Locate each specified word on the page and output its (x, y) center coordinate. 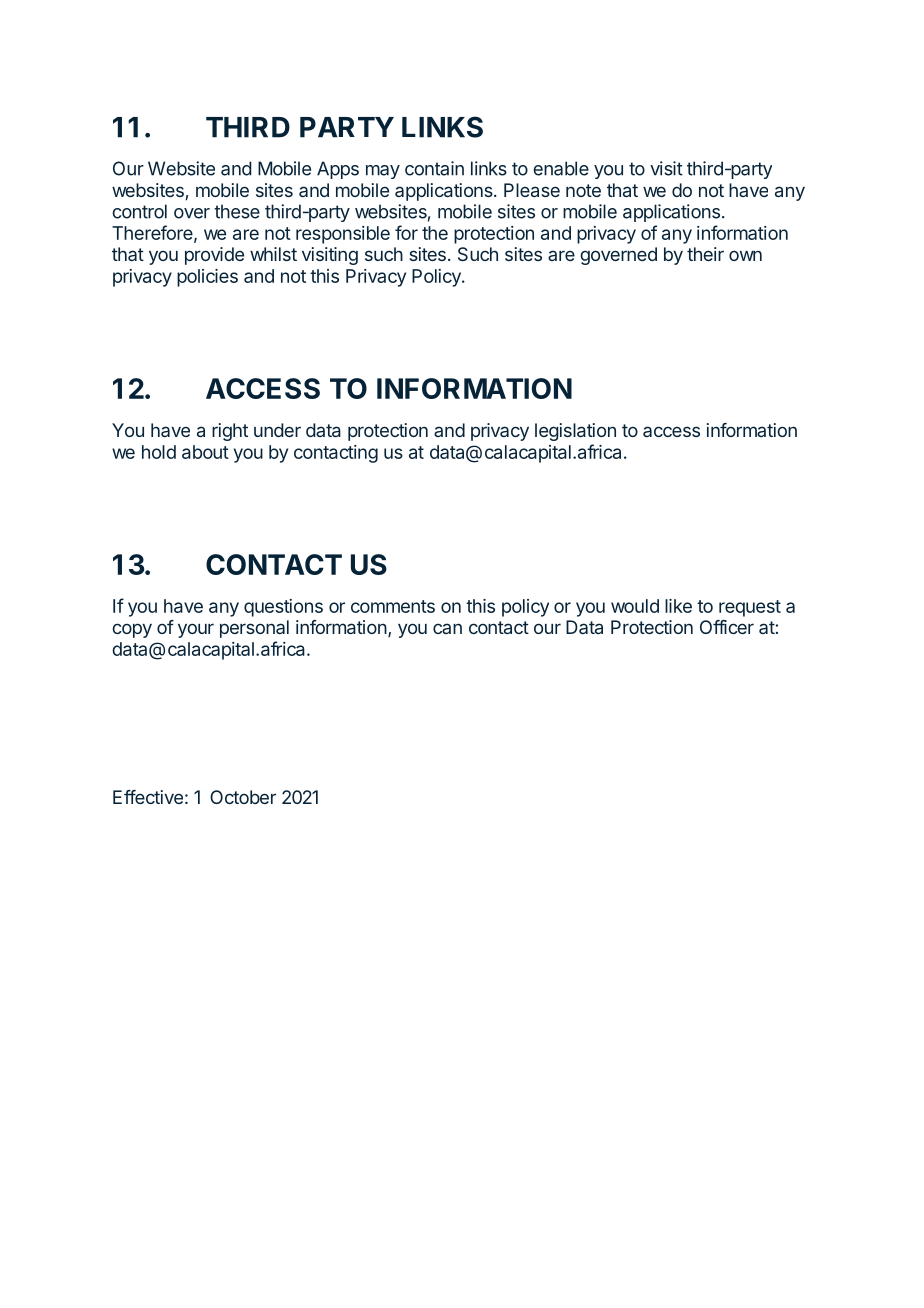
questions (283, 608)
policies (207, 278)
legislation (575, 432)
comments (393, 606)
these (237, 211)
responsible (343, 235)
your (196, 630)
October (243, 797)
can (447, 628)
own (745, 255)
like (678, 606)
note (583, 190)
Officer (727, 627)
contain (434, 168)
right (230, 432)
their (705, 254)
